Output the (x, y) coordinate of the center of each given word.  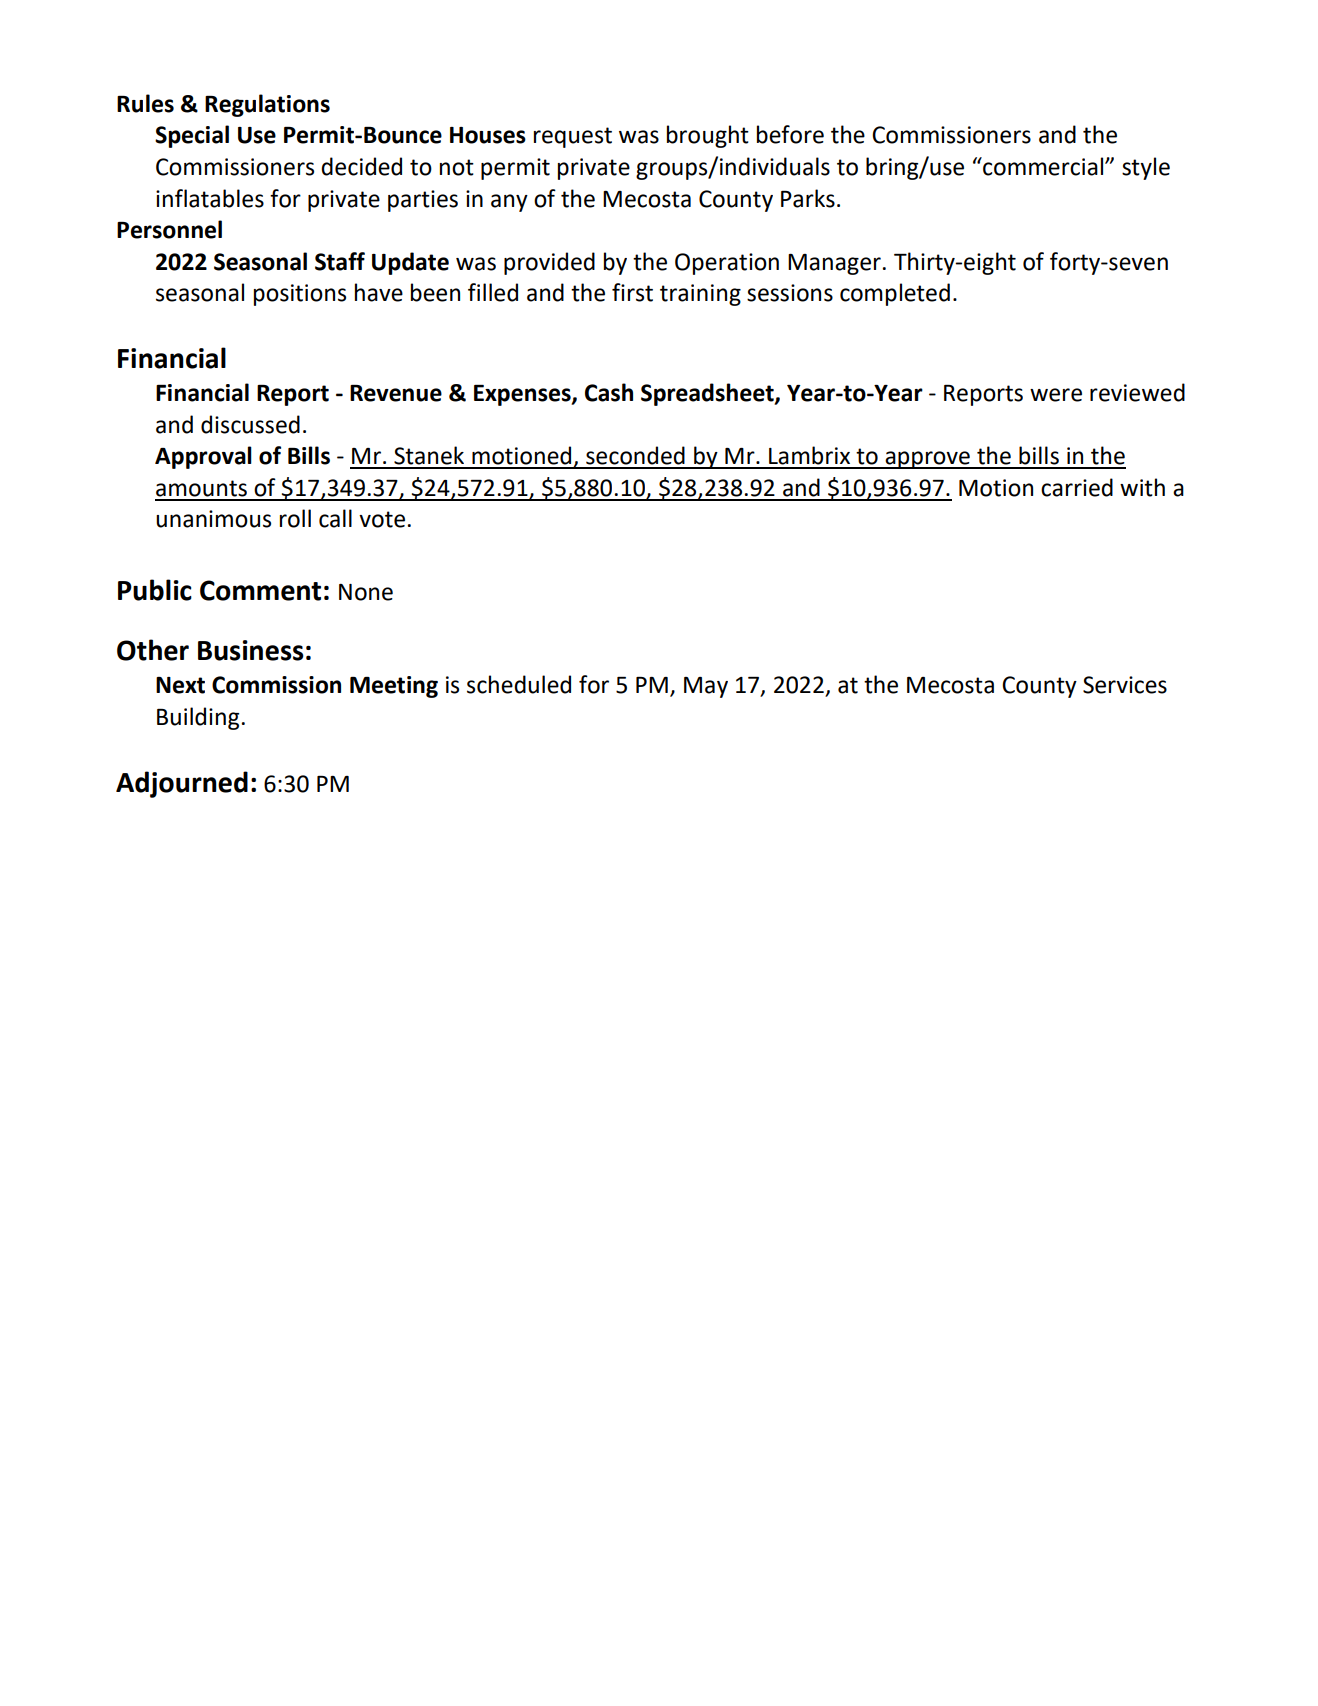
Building (198, 718)
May (706, 687)
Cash (609, 392)
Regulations (267, 105)
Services (1125, 685)
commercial (1043, 166)
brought (708, 136)
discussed (250, 424)
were (1056, 395)
